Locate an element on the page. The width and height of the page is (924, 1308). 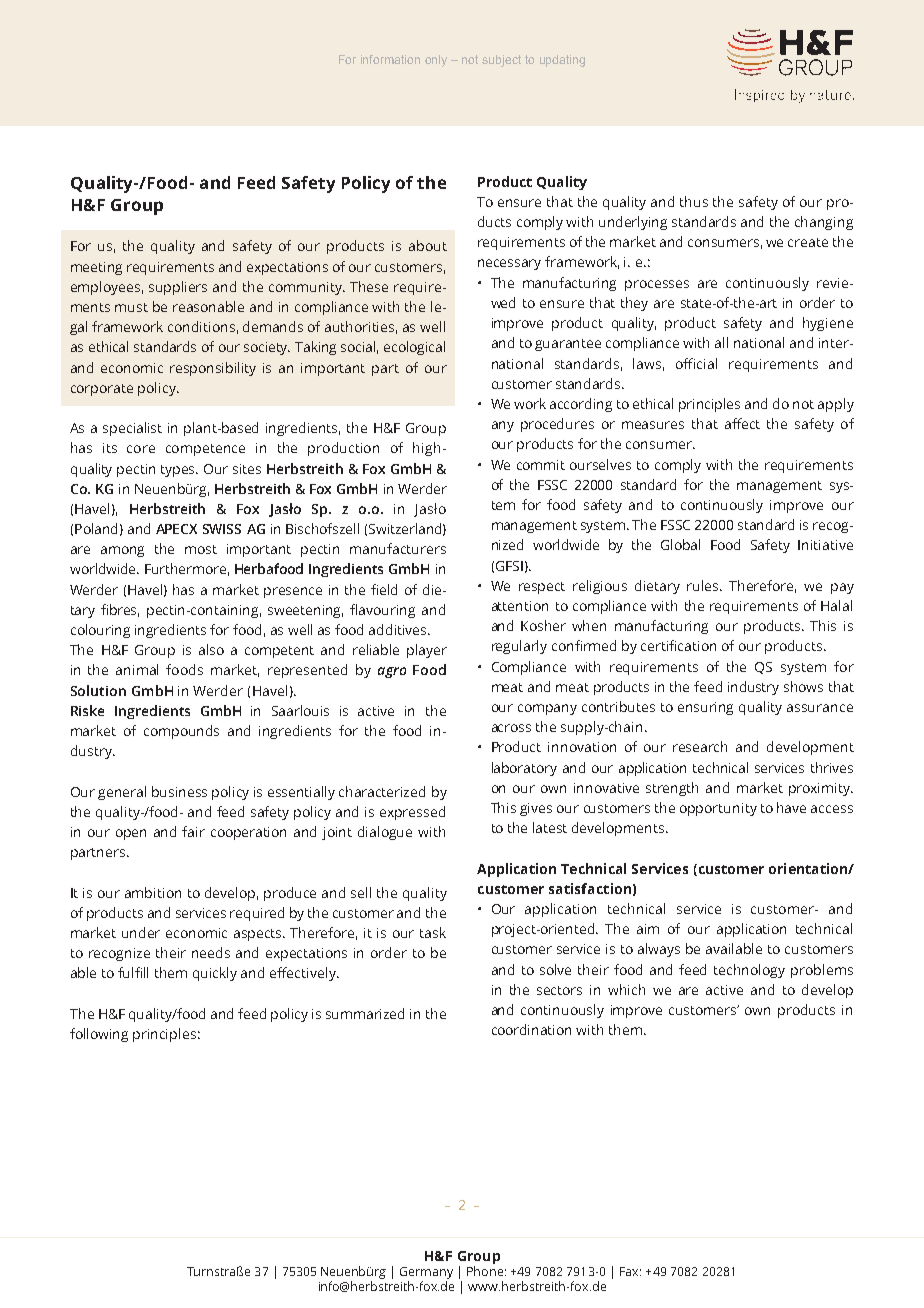
subject is located at coordinates (501, 61).
